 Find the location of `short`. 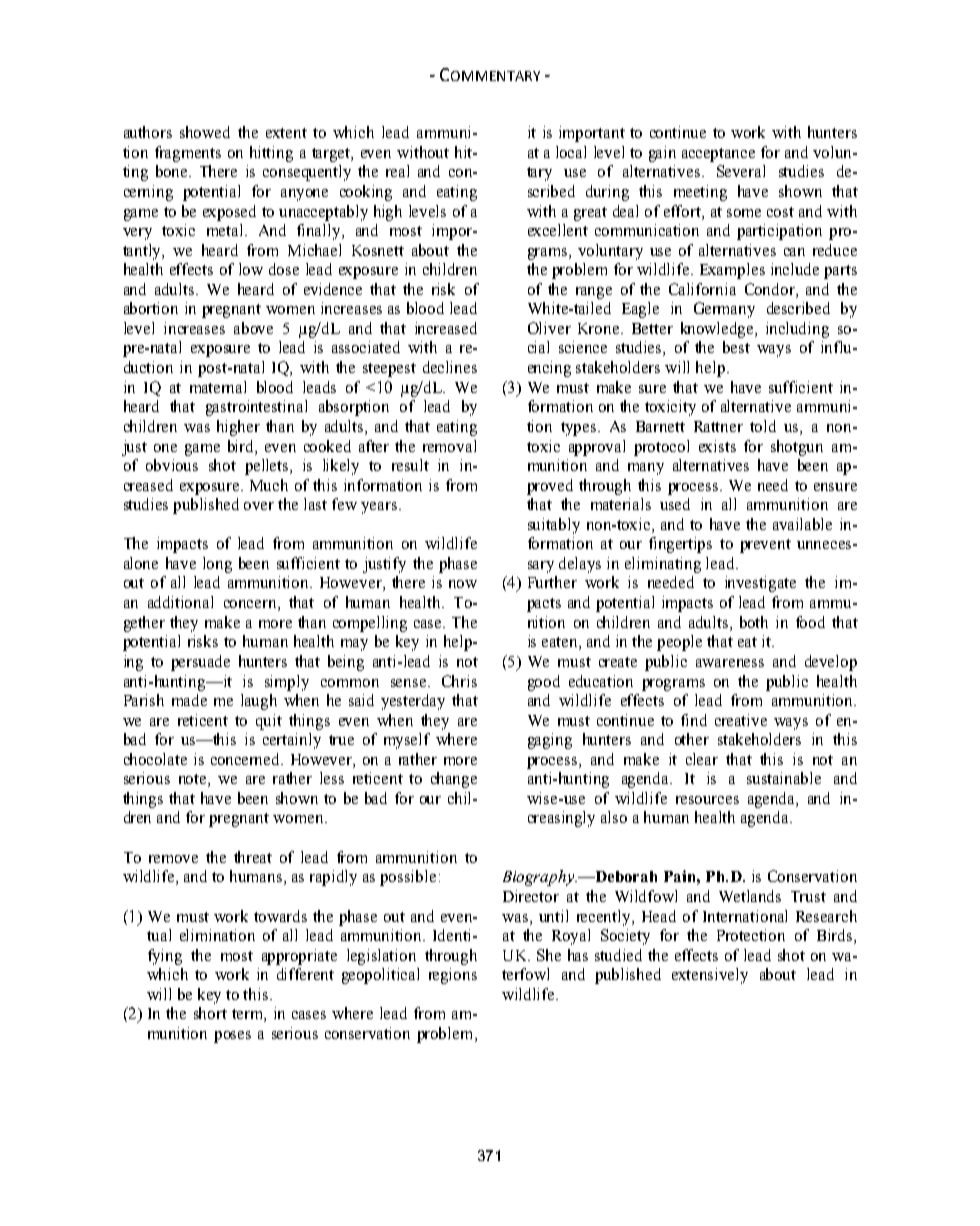

short is located at coordinates (210, 1013).
